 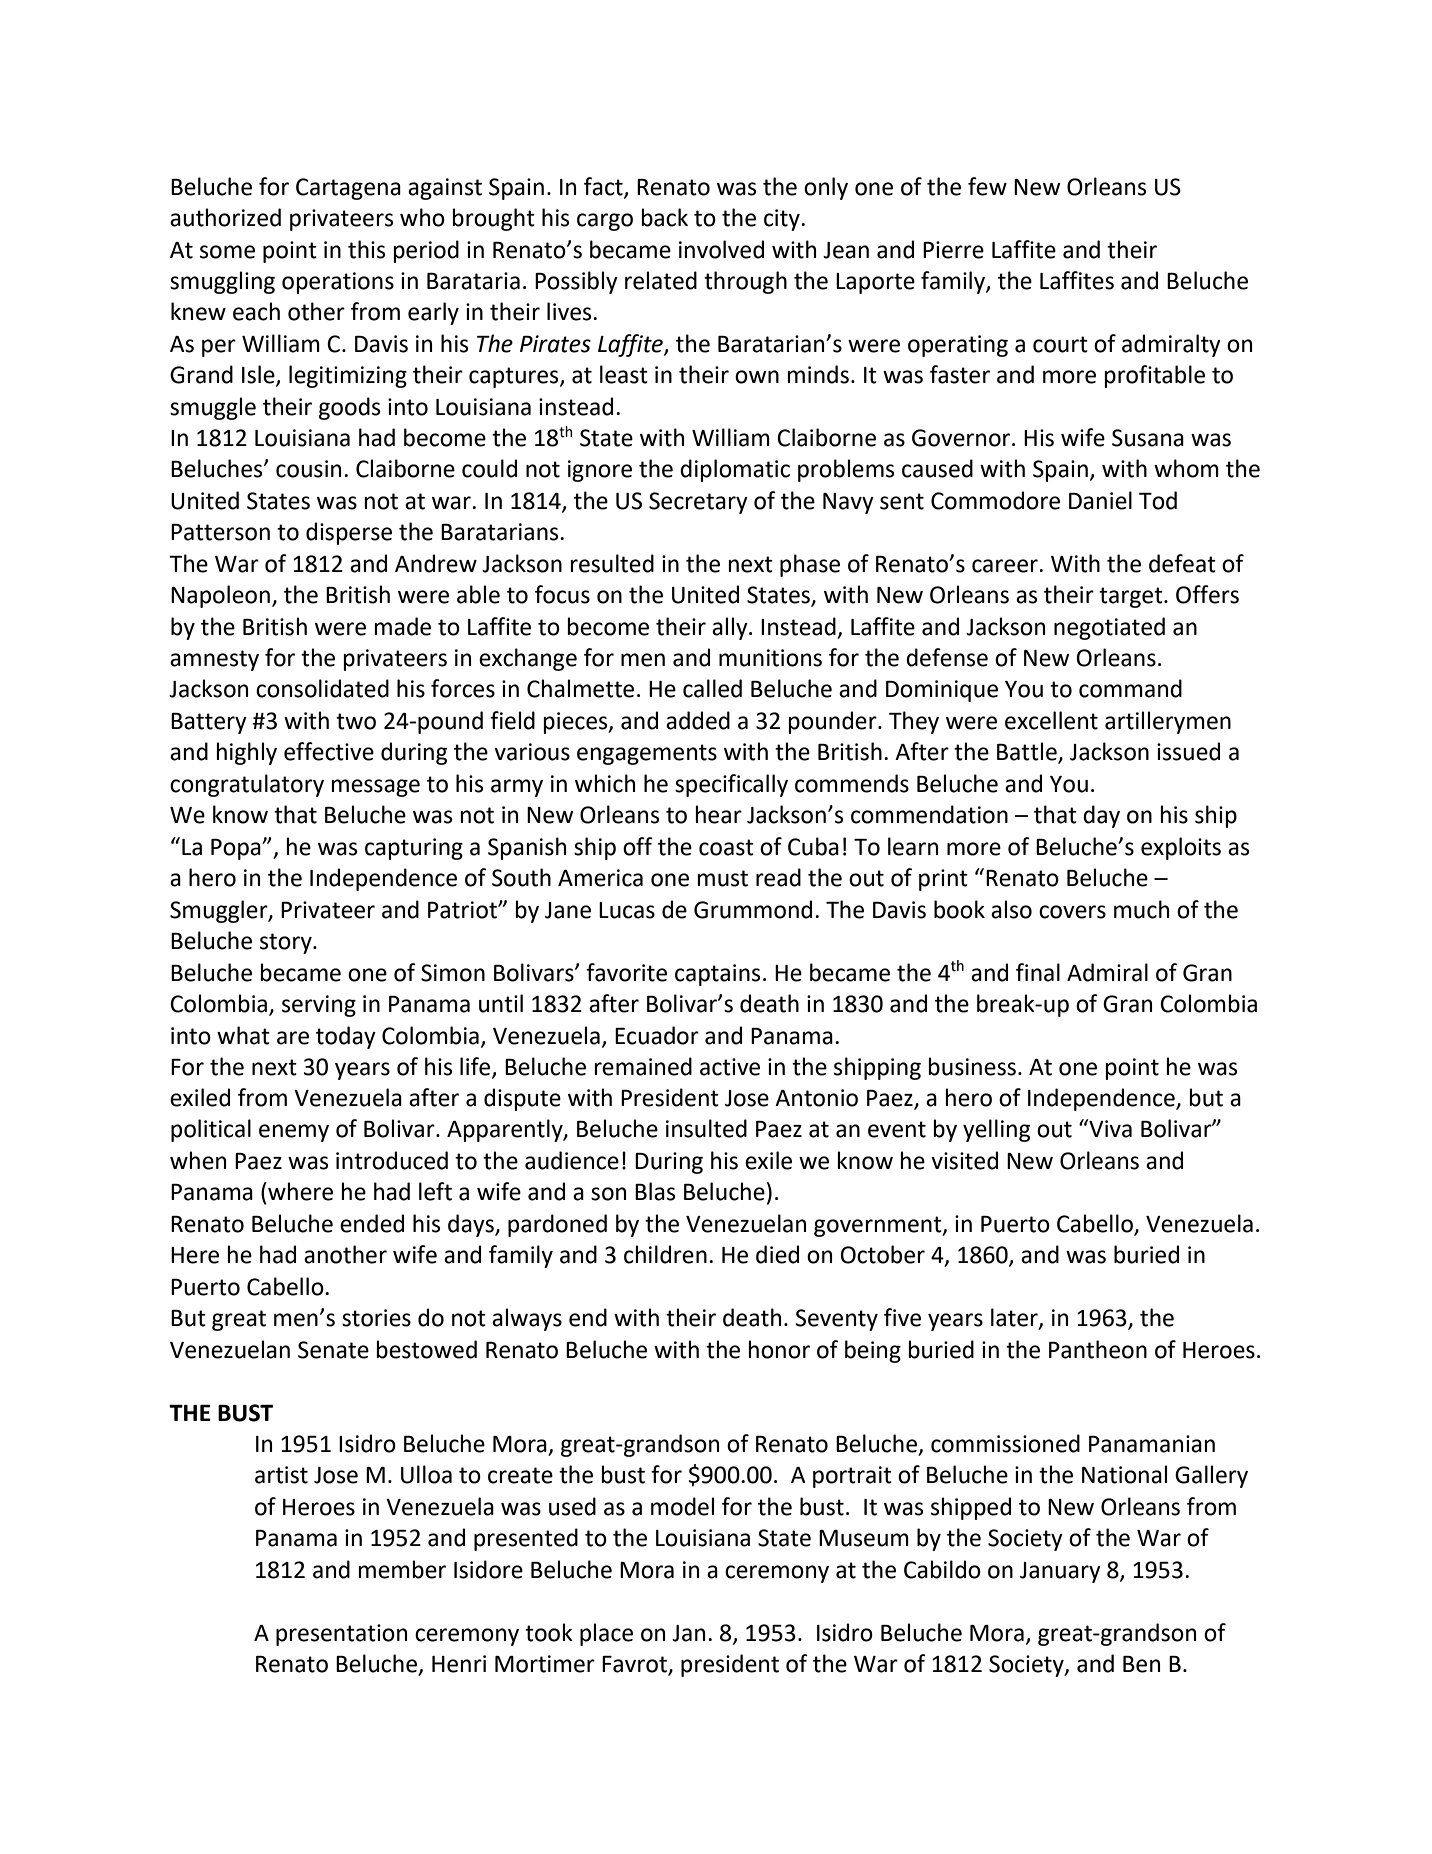 I want to click on member, so click(x=402, y=1569).
